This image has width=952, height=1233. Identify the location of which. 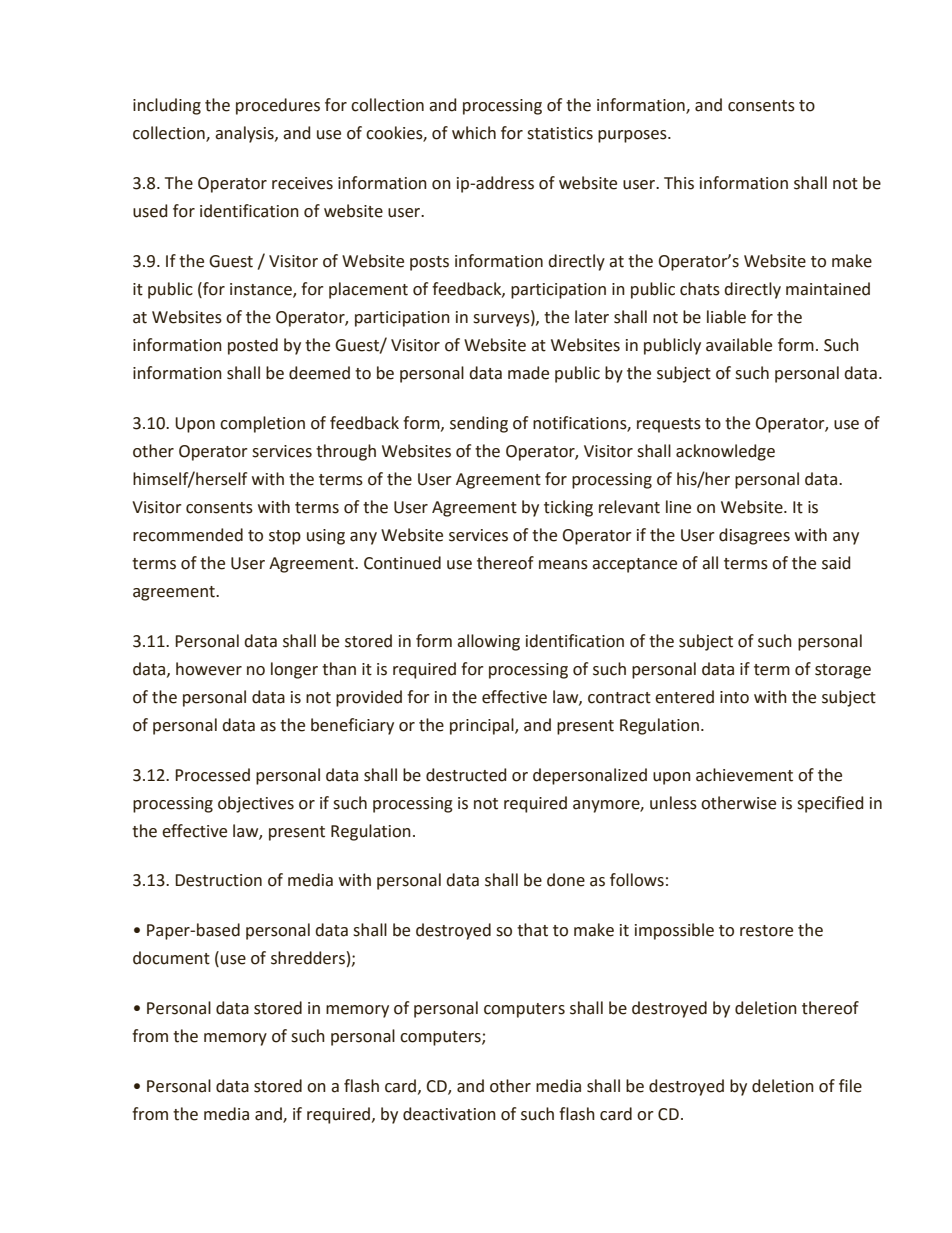
(474, 133).
